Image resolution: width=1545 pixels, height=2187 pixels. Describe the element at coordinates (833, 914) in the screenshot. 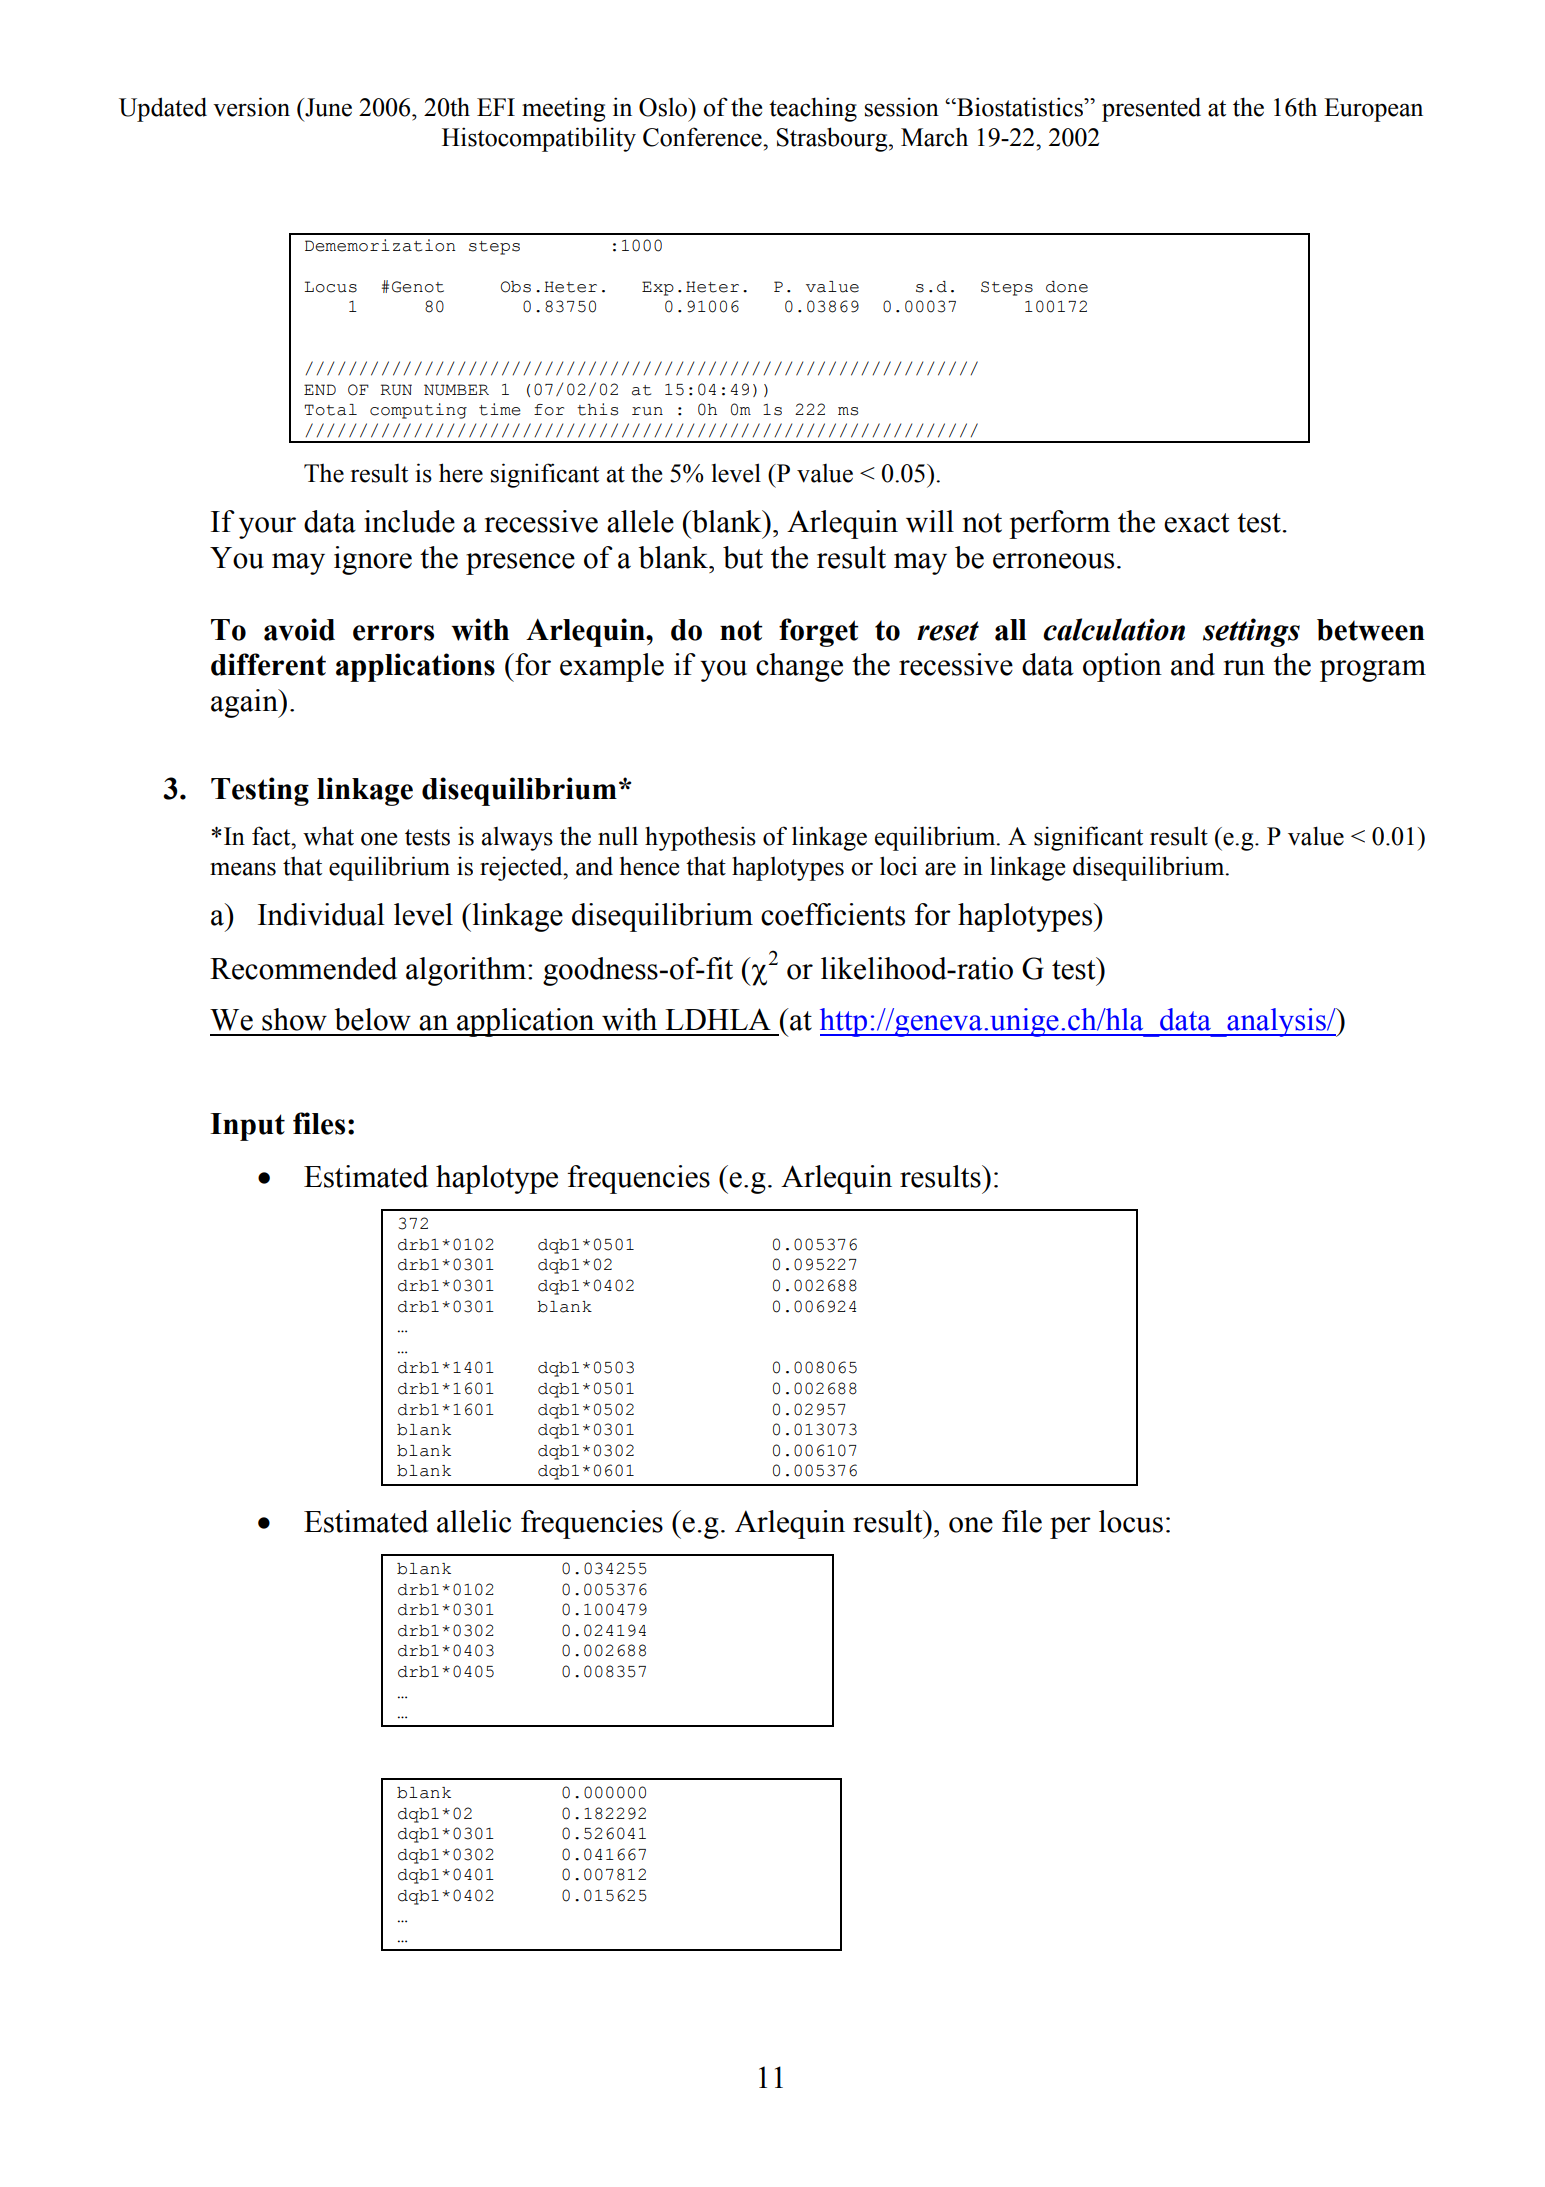

I see `coefficients` at that location.
